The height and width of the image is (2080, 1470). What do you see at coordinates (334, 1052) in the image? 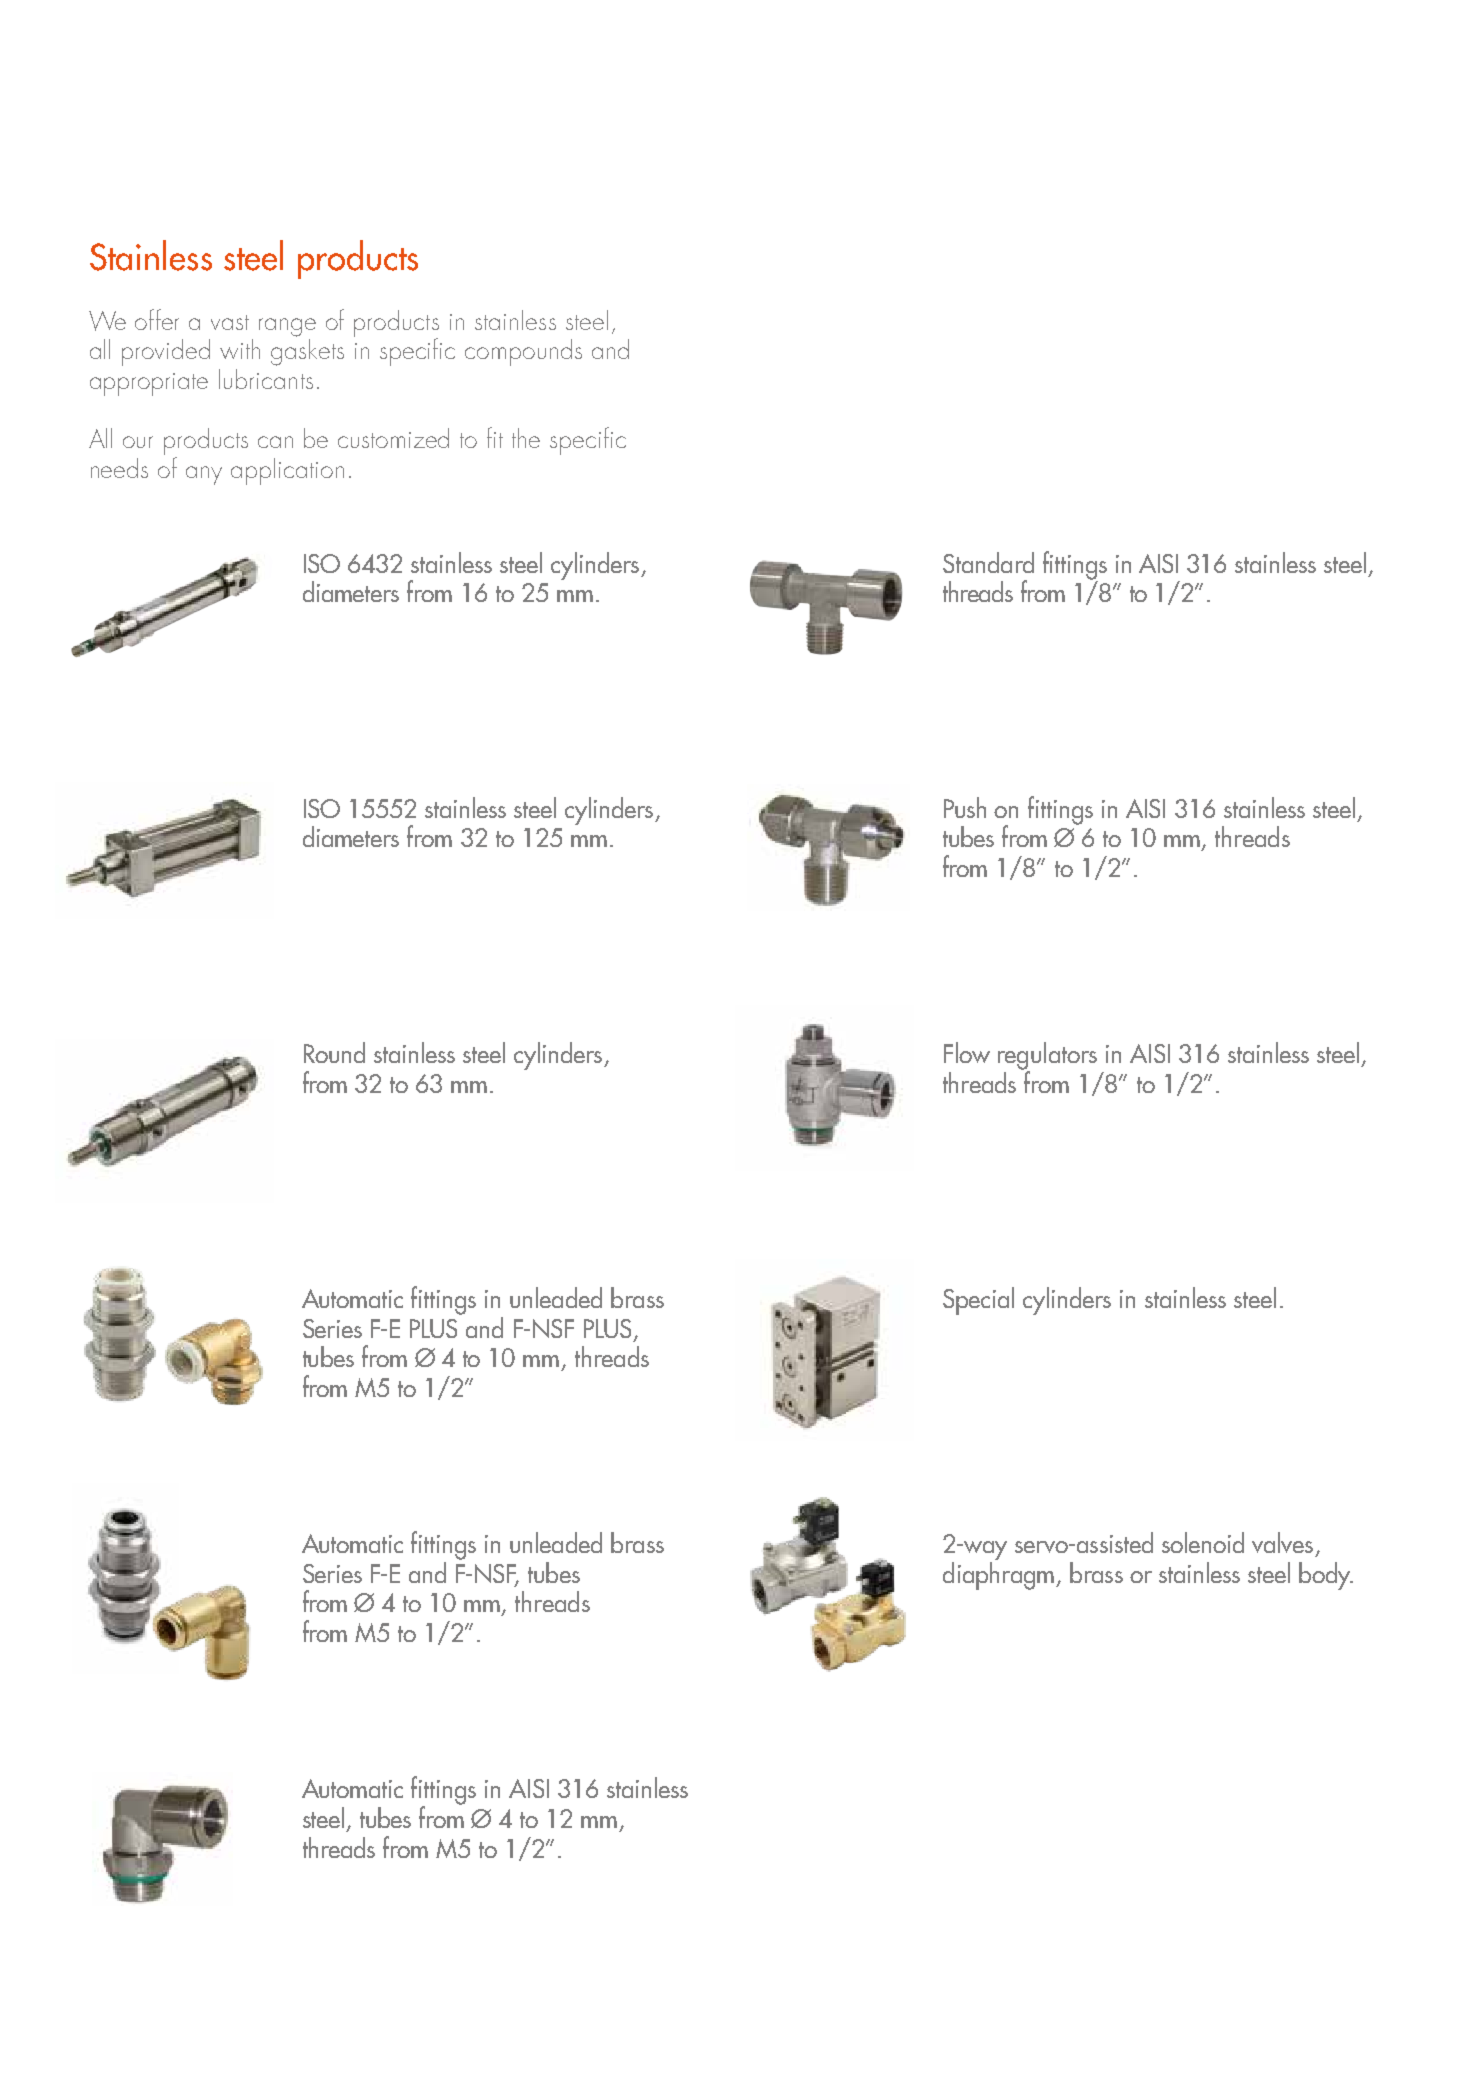
I see `Round` at bounding box center [334, 1052].
